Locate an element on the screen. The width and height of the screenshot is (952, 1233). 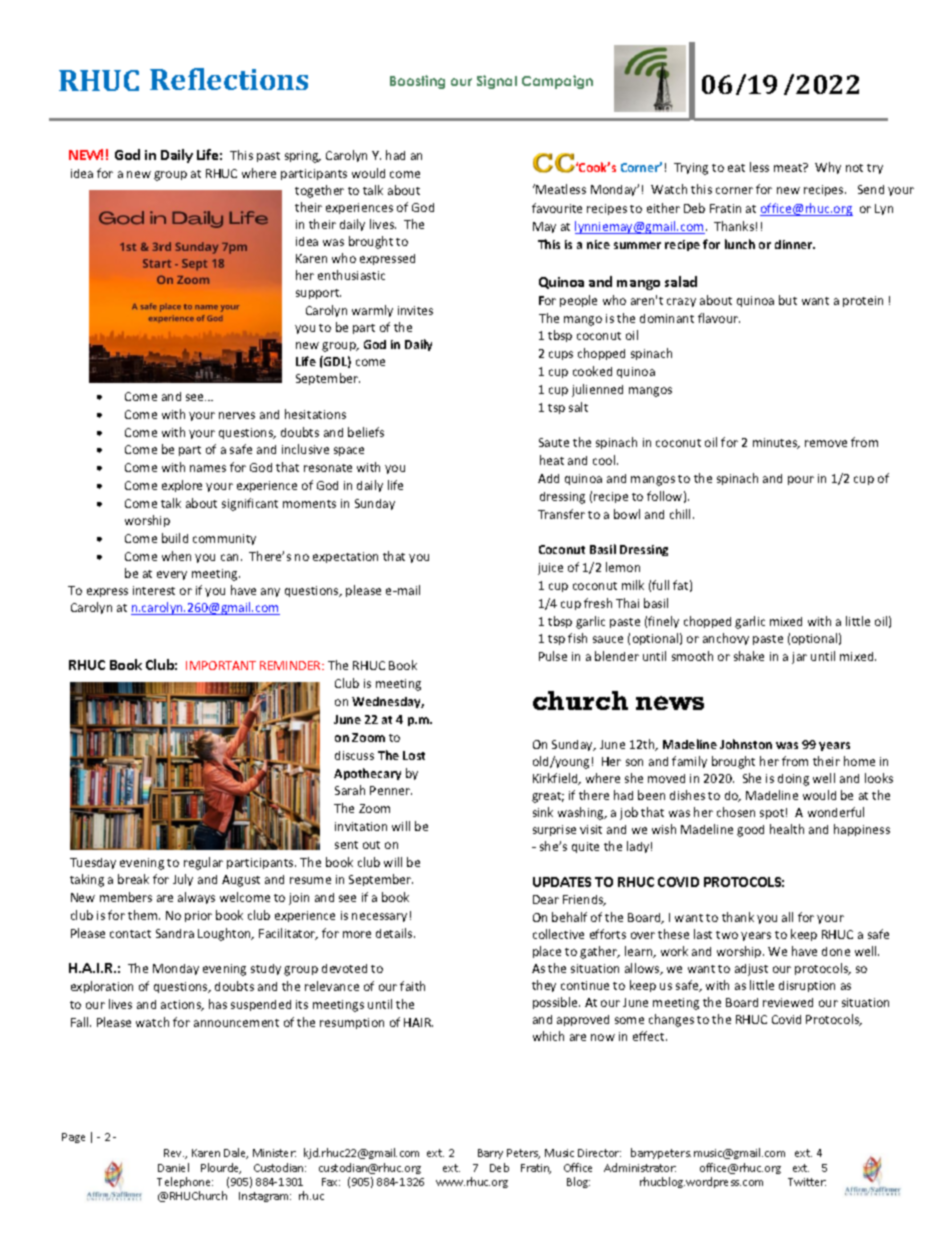
minutes is located at coordinates (776, 443).
